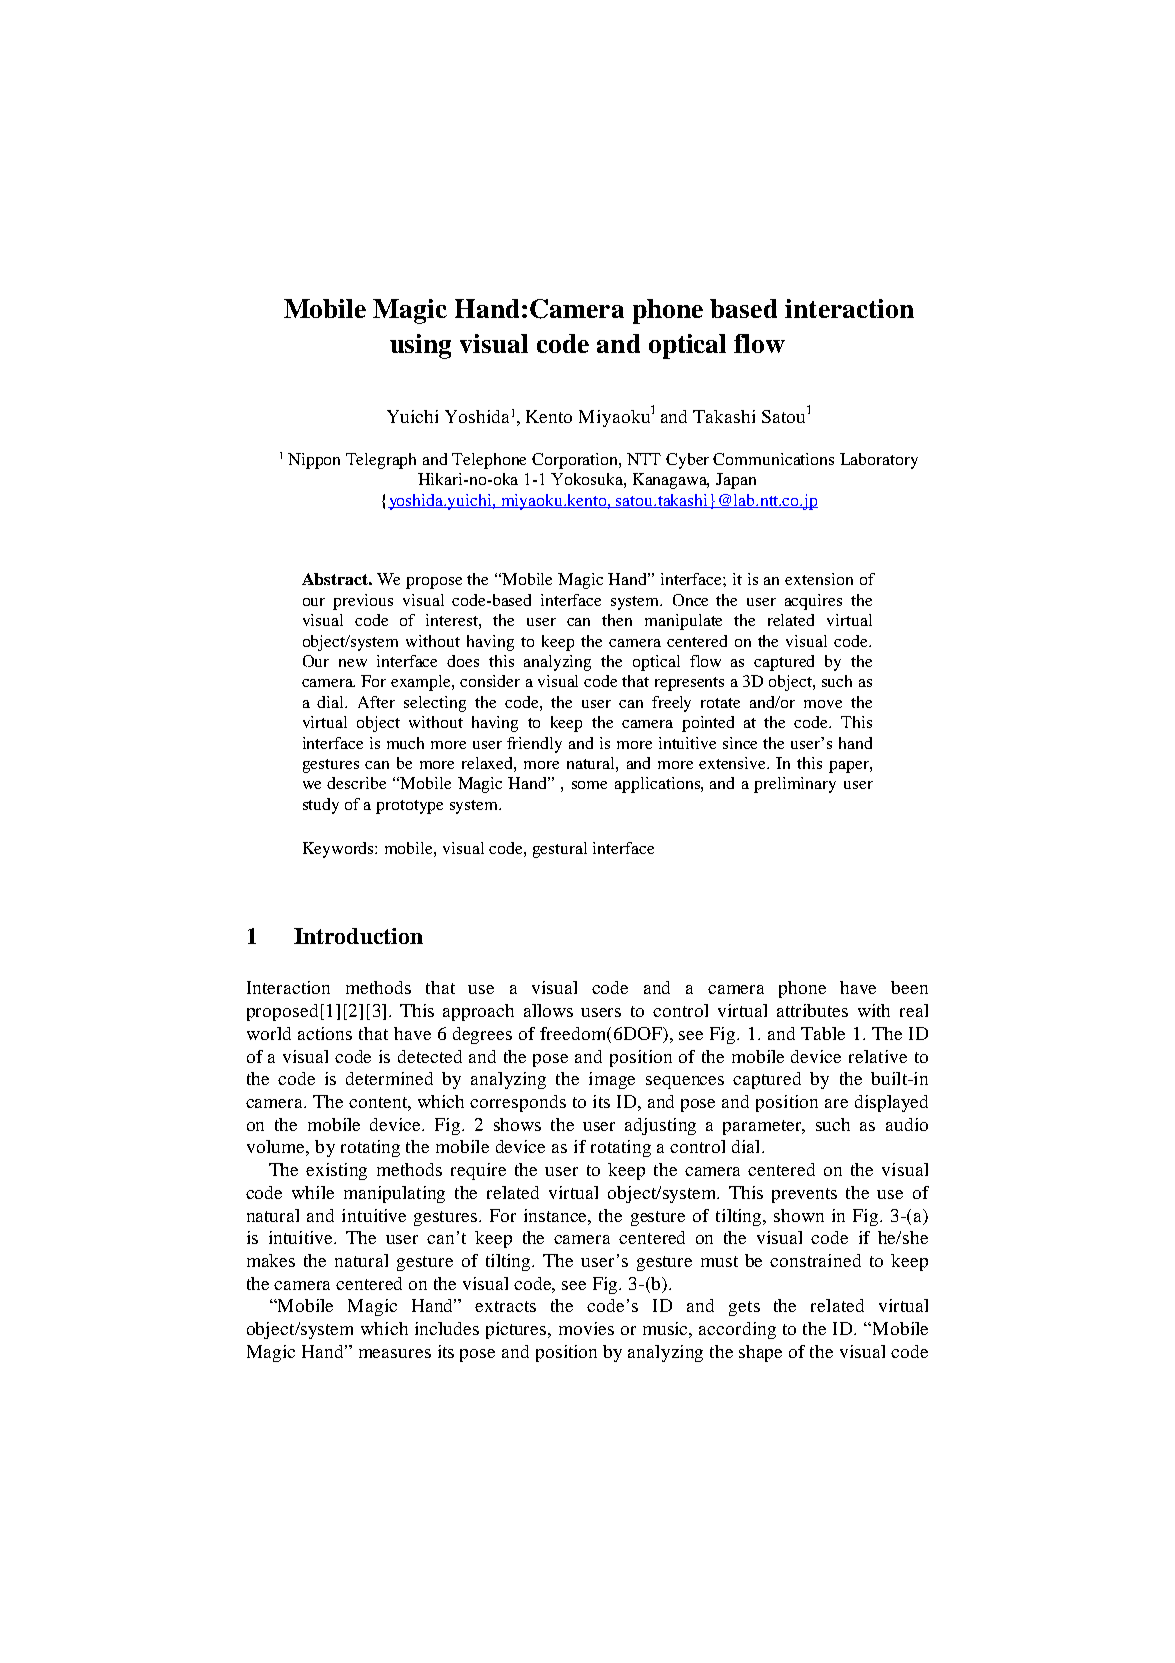 The width and height of the screenshot is (1175, 1663). Describe the element at coordinates (356, 783) in the screenshot. I see `describe` at that location.
